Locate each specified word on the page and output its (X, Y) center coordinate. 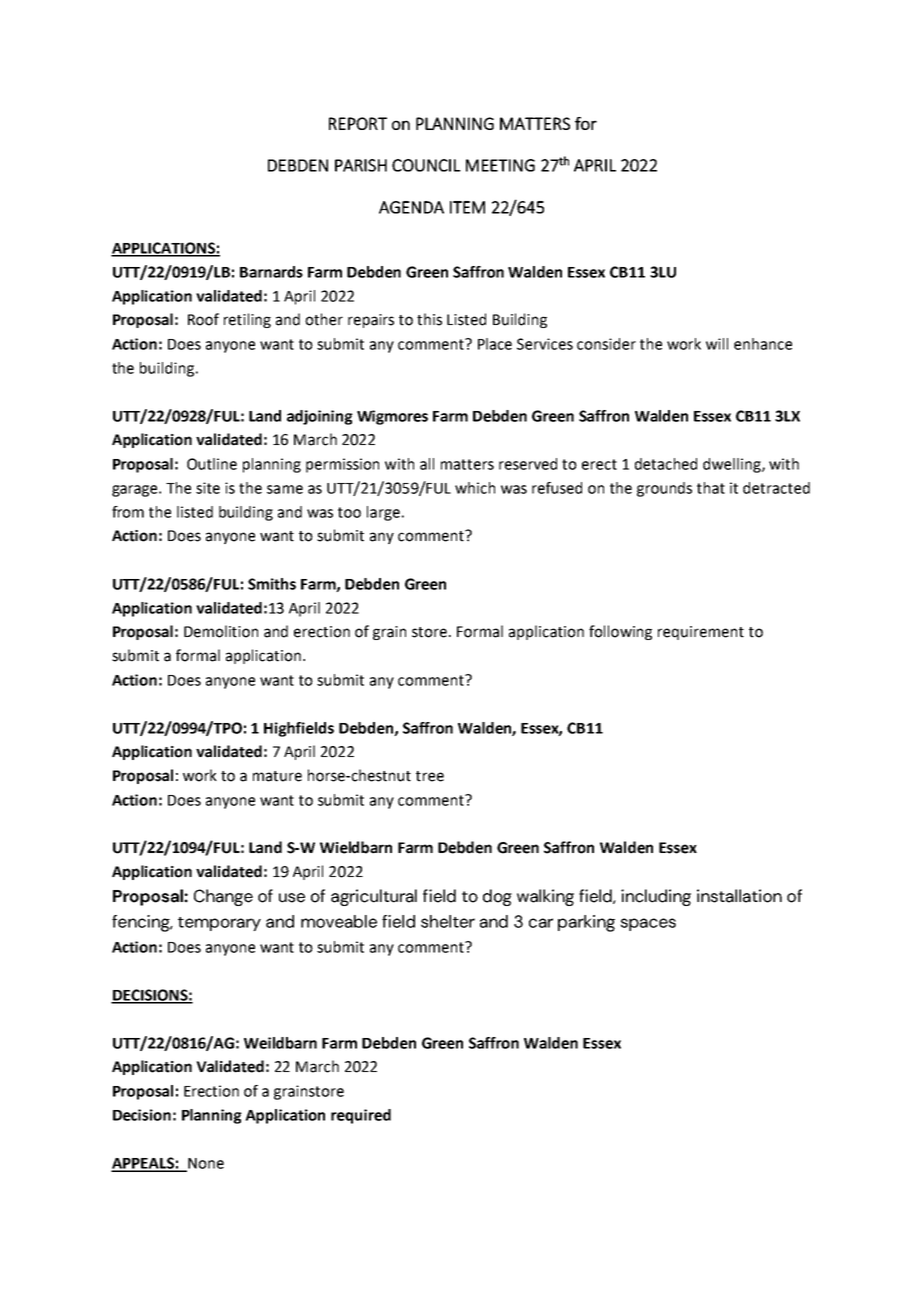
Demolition (221, 631)
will (717, 344)
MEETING (500, 165)
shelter (448, 921)
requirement (701, 633)
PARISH (361, 165)
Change (223, 897)
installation (739, 896)
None (205, 1164)
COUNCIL (426, 165)
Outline (212, 464)
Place (495, 344)
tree (430, 776)
